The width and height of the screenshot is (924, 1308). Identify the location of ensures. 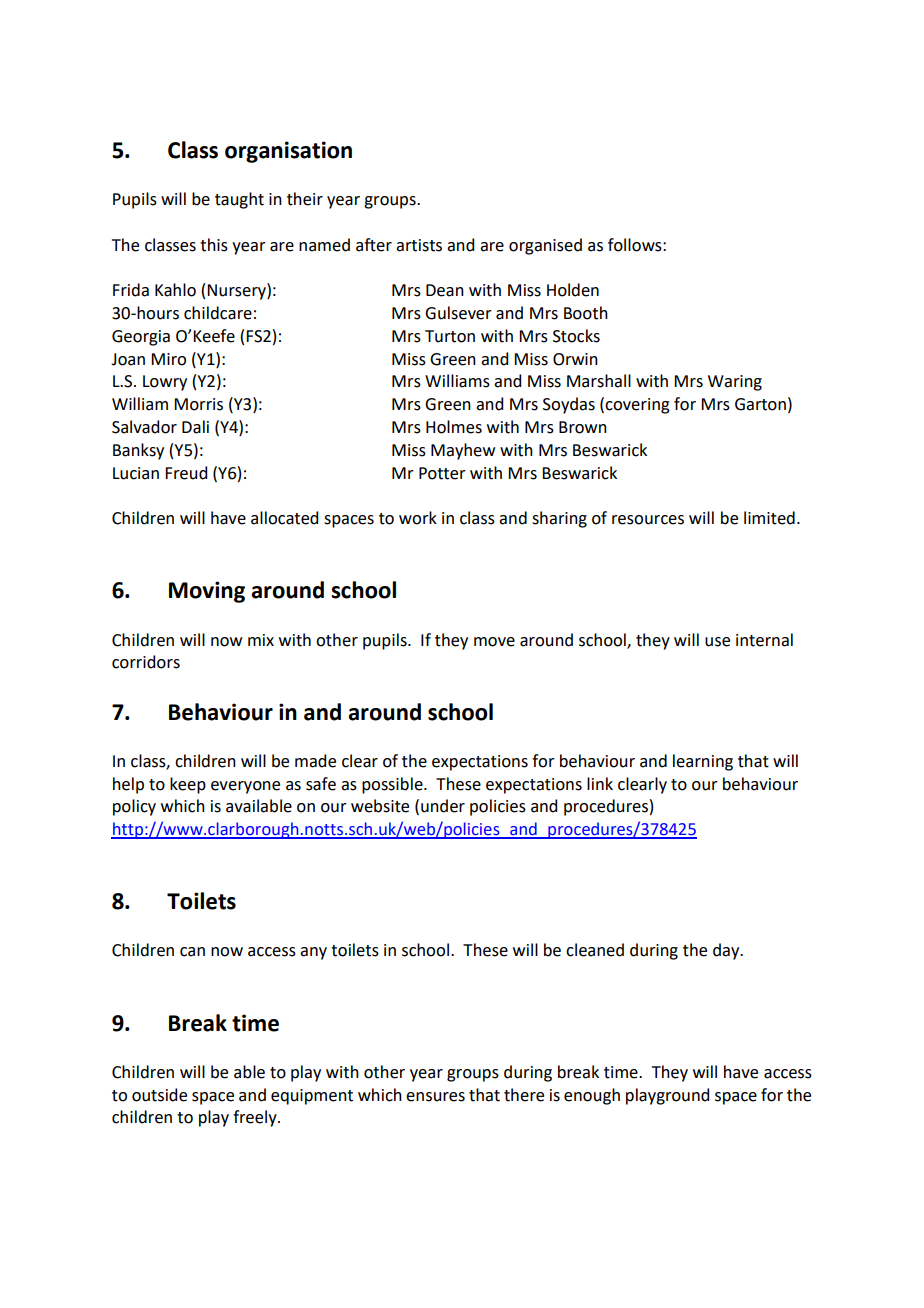
(435, 1097).
